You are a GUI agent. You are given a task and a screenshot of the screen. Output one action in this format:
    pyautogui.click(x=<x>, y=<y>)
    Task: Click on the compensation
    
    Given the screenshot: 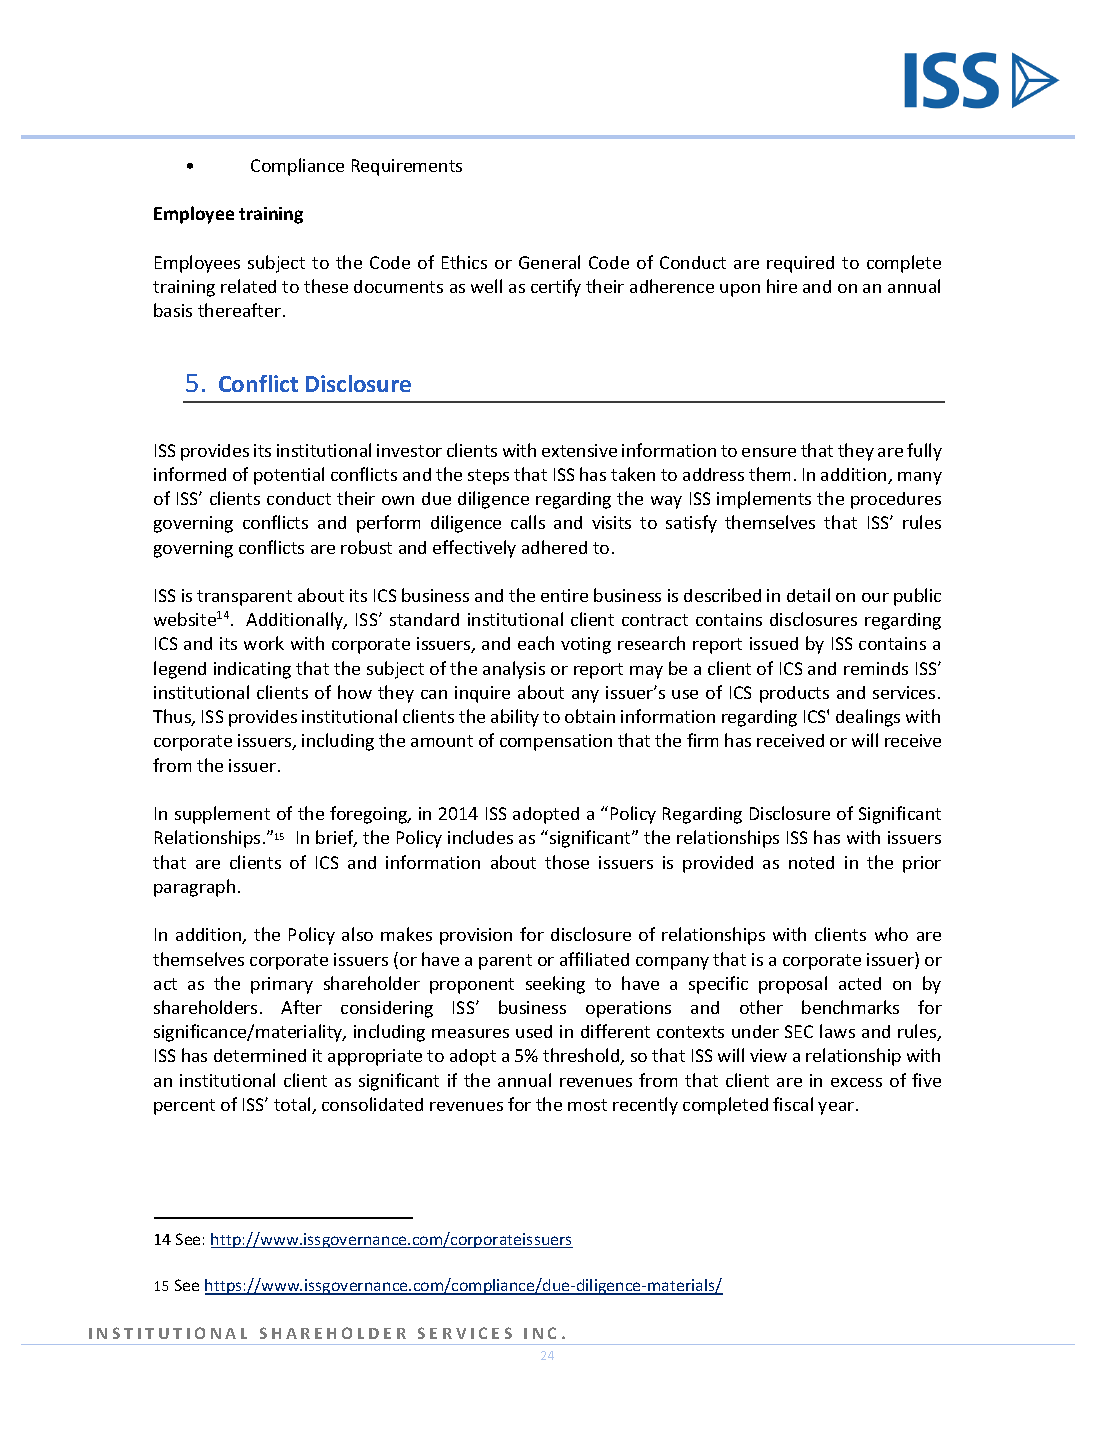 What is the action you would take?
    pyautogui.click(x=556, y=742)
